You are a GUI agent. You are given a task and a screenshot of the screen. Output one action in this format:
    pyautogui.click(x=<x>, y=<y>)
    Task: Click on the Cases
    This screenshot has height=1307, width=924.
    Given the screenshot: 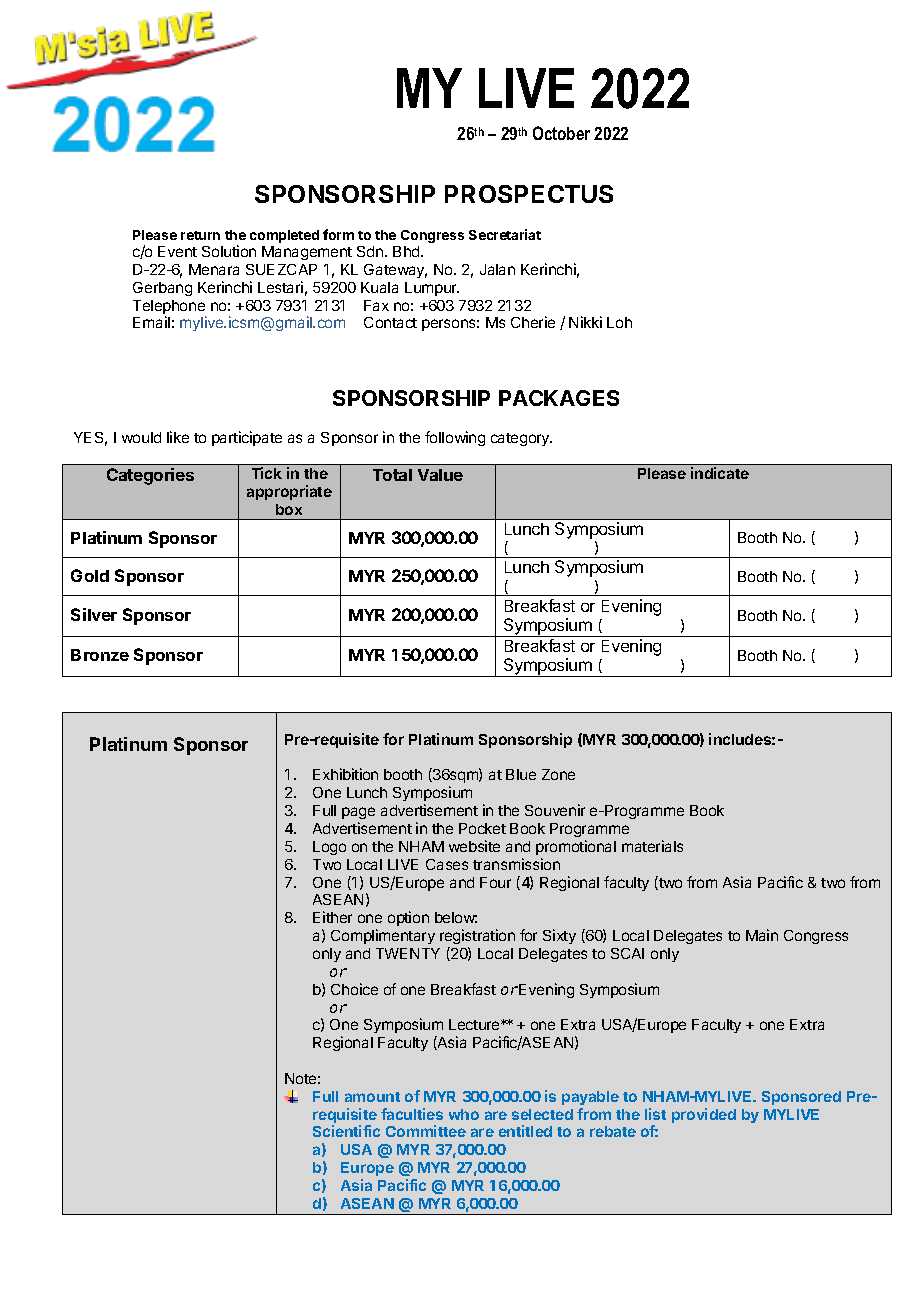 What is the action you would take?
    pyautogui.click(x=447, y=864)
